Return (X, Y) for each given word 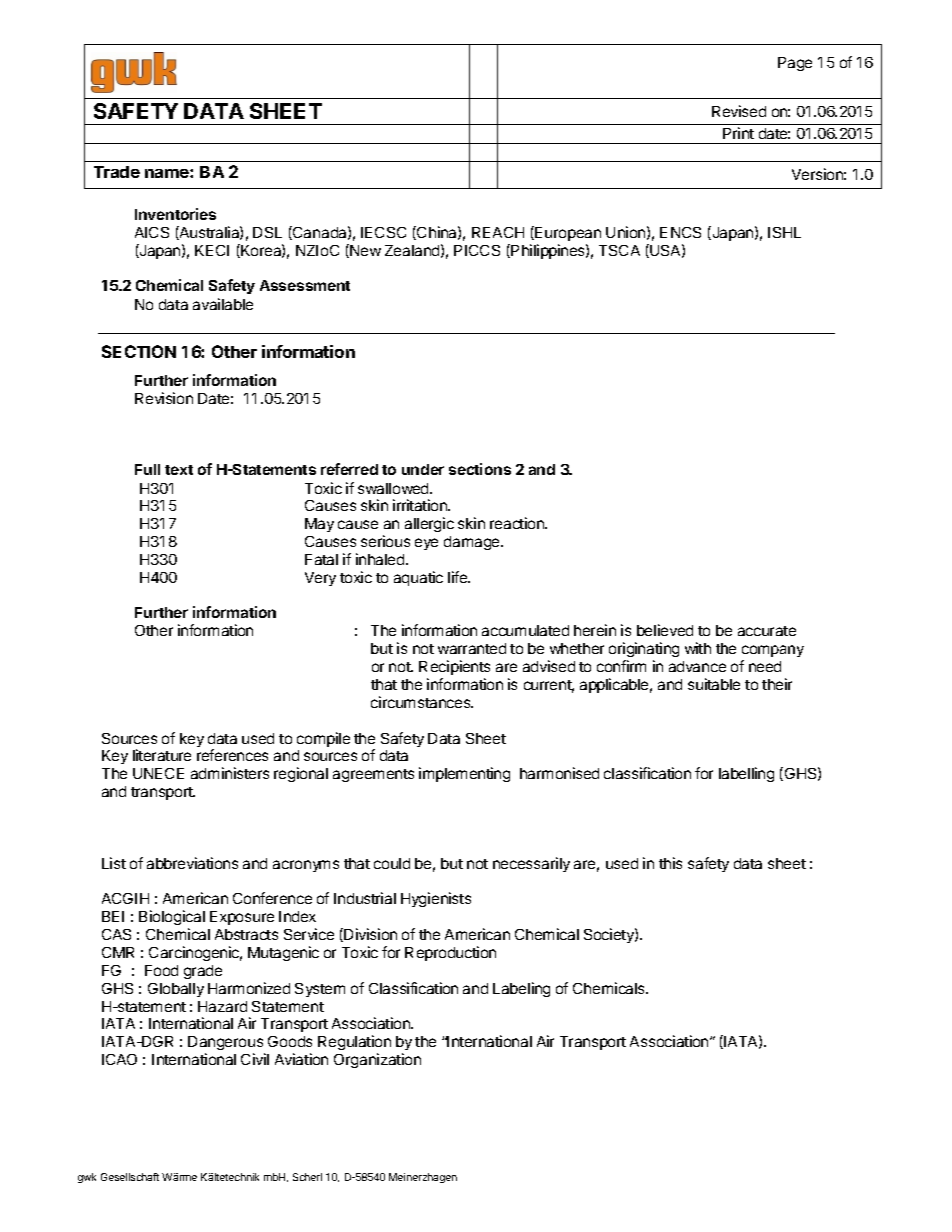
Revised (739, 111)
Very (320, 579)
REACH (498, 232)
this (670, 863)
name (168, 173)
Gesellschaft (130, 1177)
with (698, 648)
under (423, 469)
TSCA (619, 250)
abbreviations (192, 863)
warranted (472, 648)
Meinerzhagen (423, 1178)
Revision (164, 398)
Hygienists (436, 899)
